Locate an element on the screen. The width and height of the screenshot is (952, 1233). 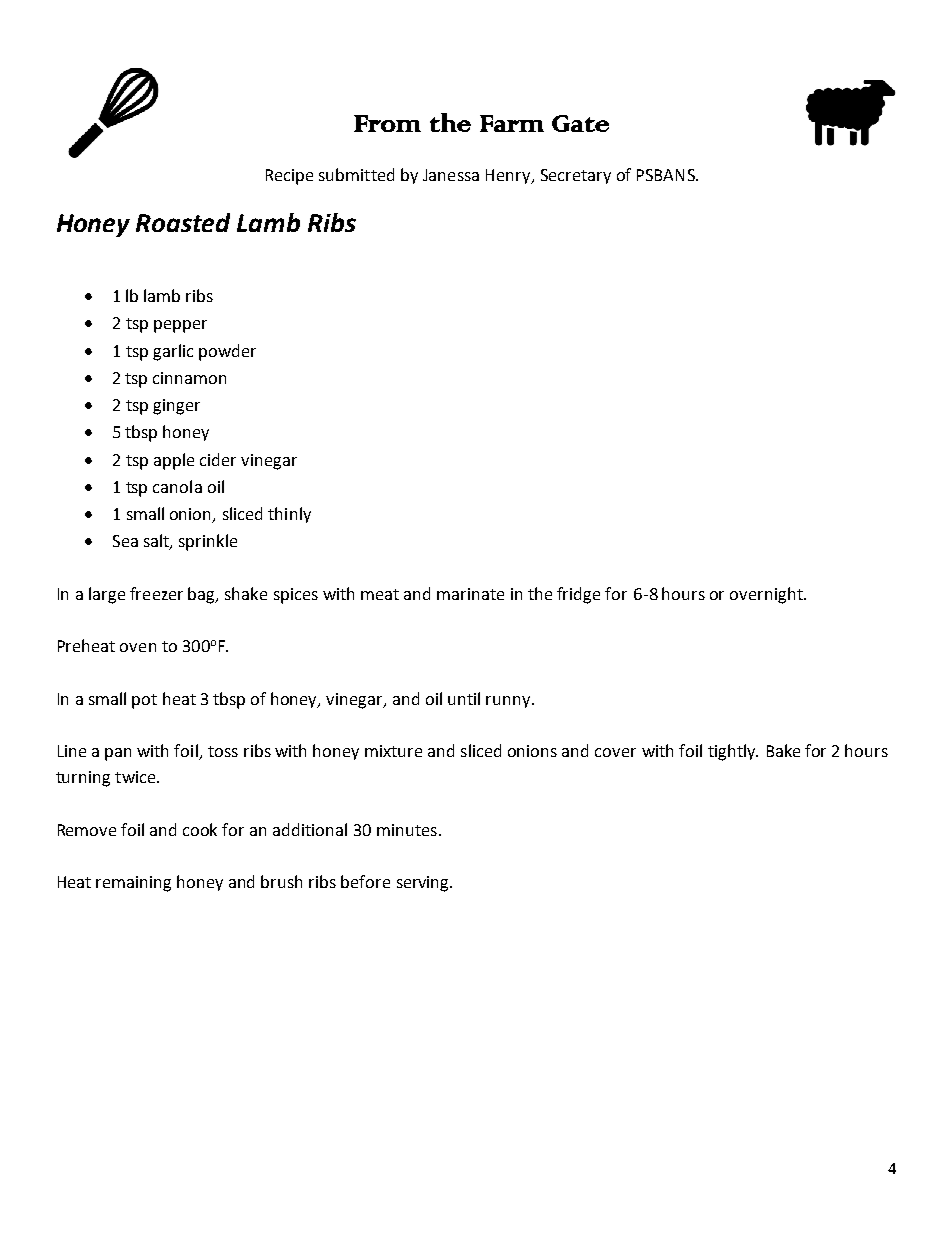
serving is located at coordinates (424, 884).
